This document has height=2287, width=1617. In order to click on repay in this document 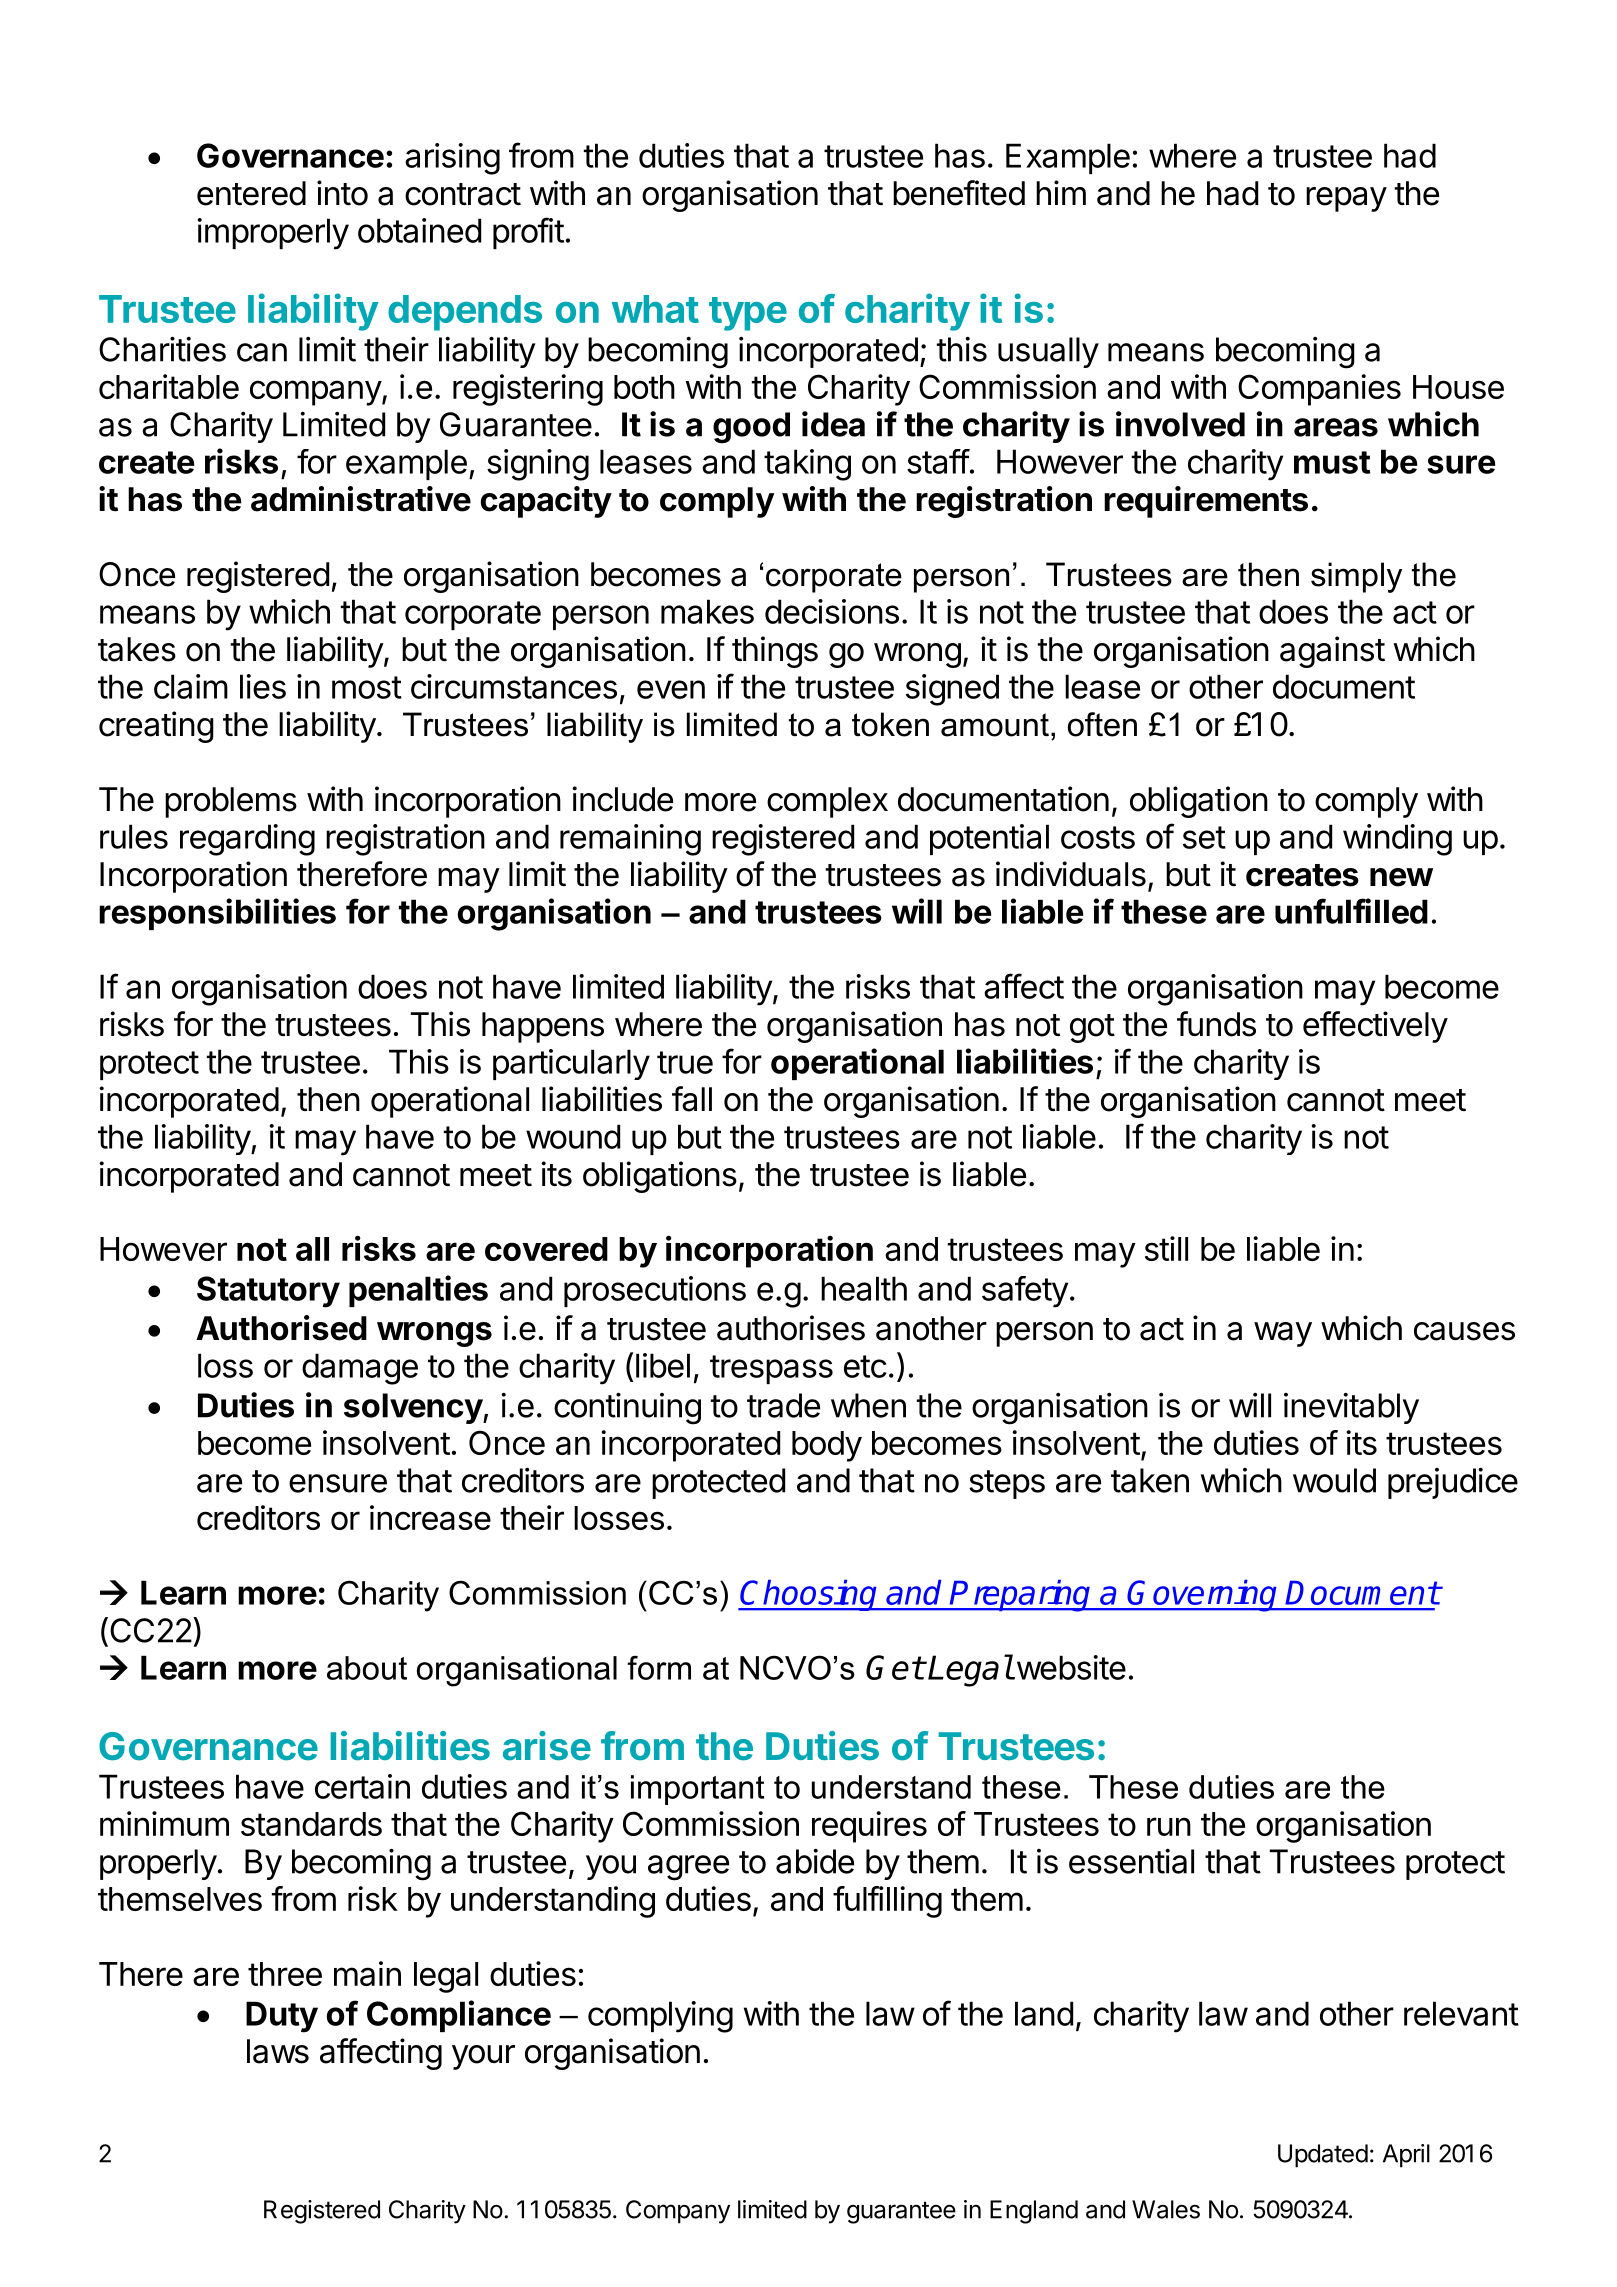, I will do `click(1346, 199)`.
